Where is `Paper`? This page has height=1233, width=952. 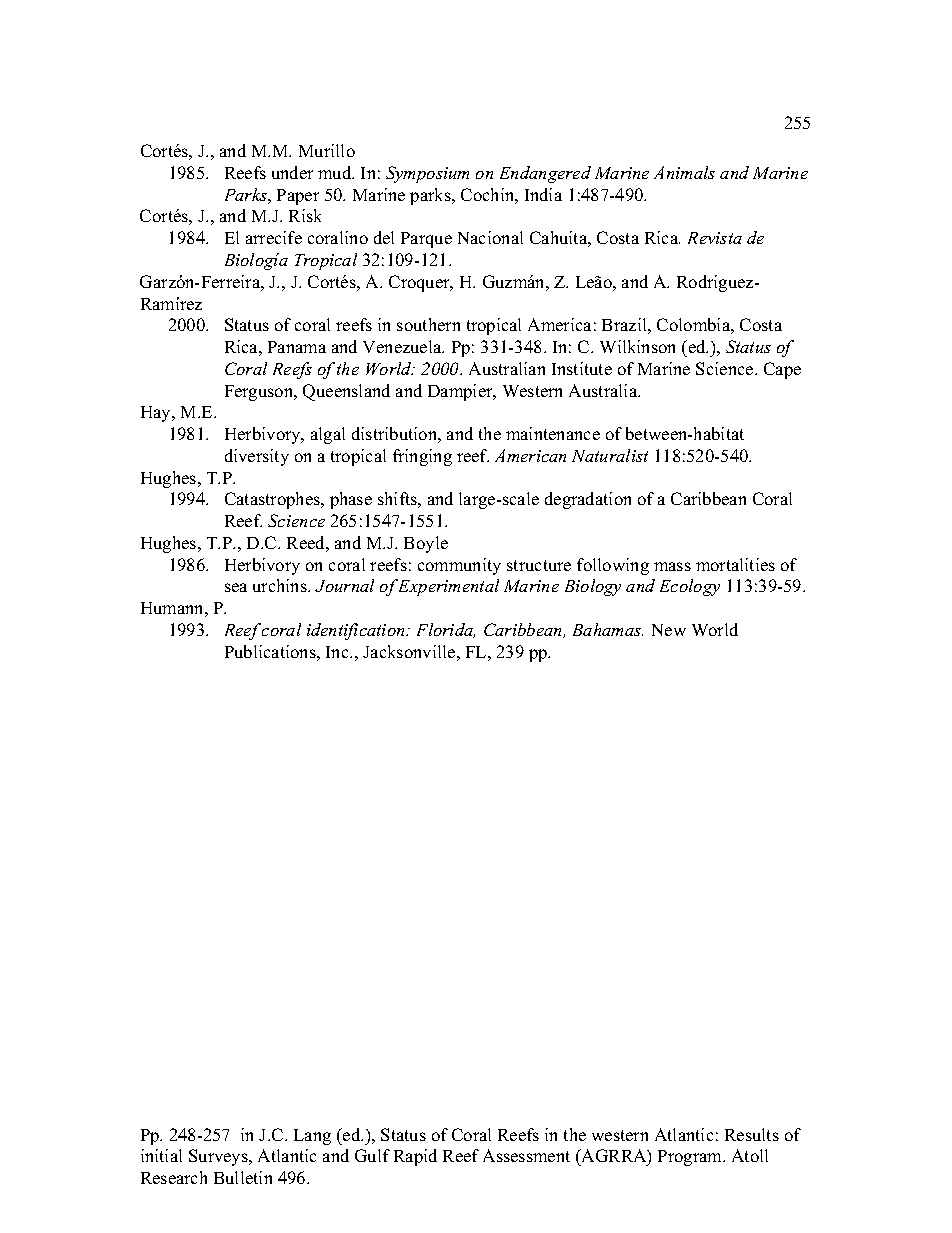
Paper is located at coordinates (298, 197).
